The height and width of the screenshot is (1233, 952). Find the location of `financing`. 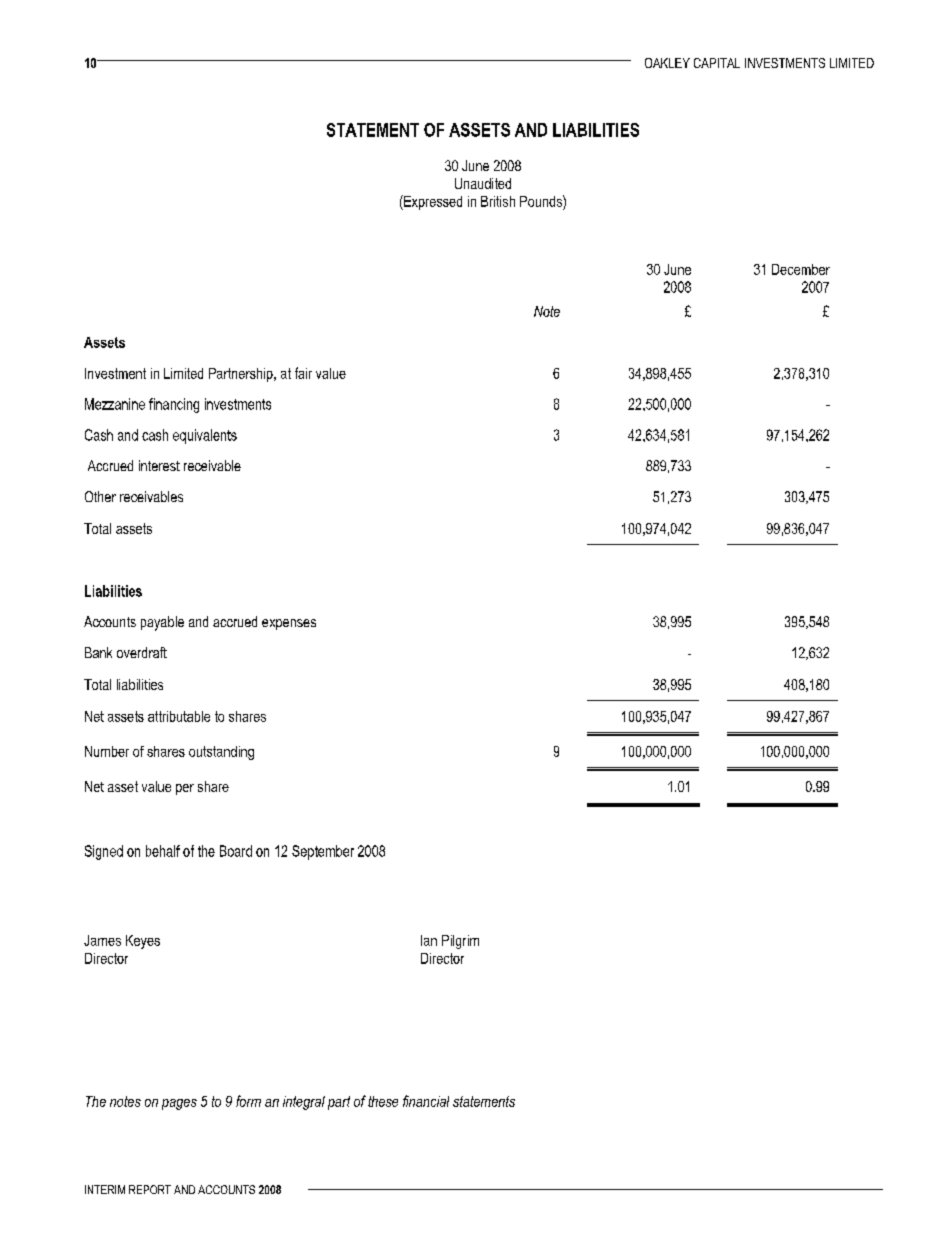

financing is located at coordinates (174, 405).
